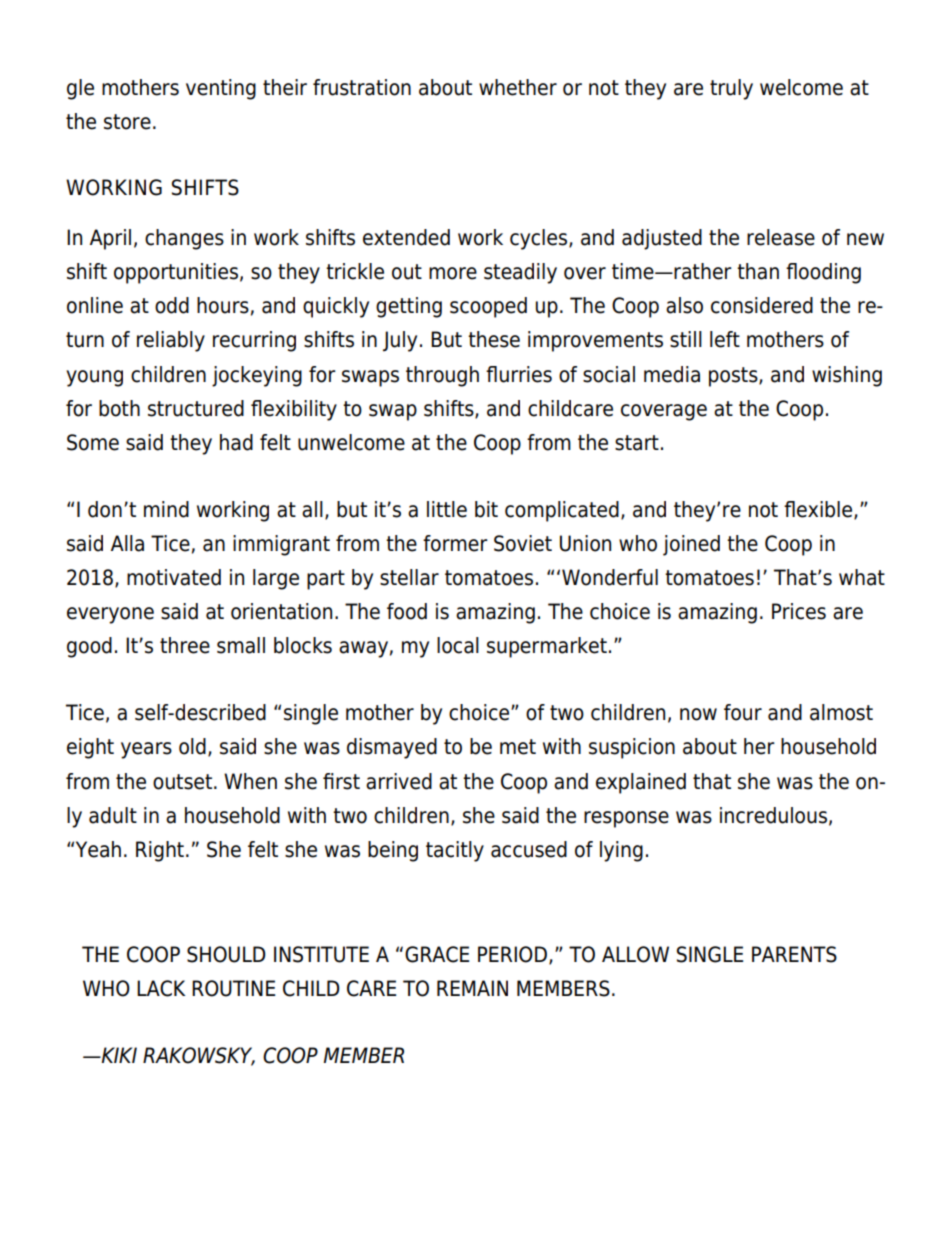  Describe the element at coordinates (799, 611) in the image. I see `Prices` at that location.
